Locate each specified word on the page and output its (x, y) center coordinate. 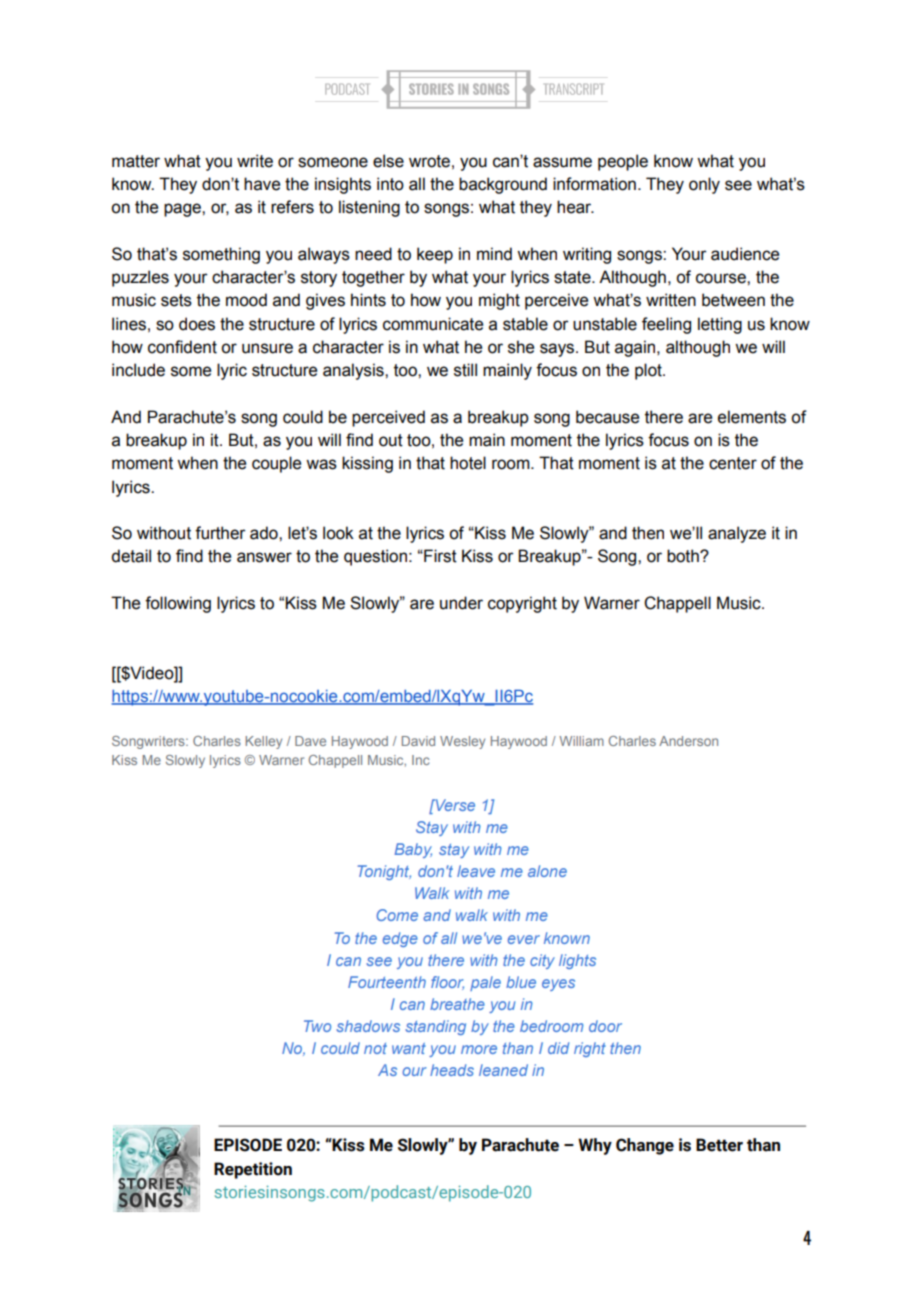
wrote (429, 161)
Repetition (253, 1170)
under (461, 603)
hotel (468, 463)
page (183, 210)
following (178, 604)
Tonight (384, 872)
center (733, 463)
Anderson (688, 741)
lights (577, 961)
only (704, 185)
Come (397, 915)
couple (276, 464)
